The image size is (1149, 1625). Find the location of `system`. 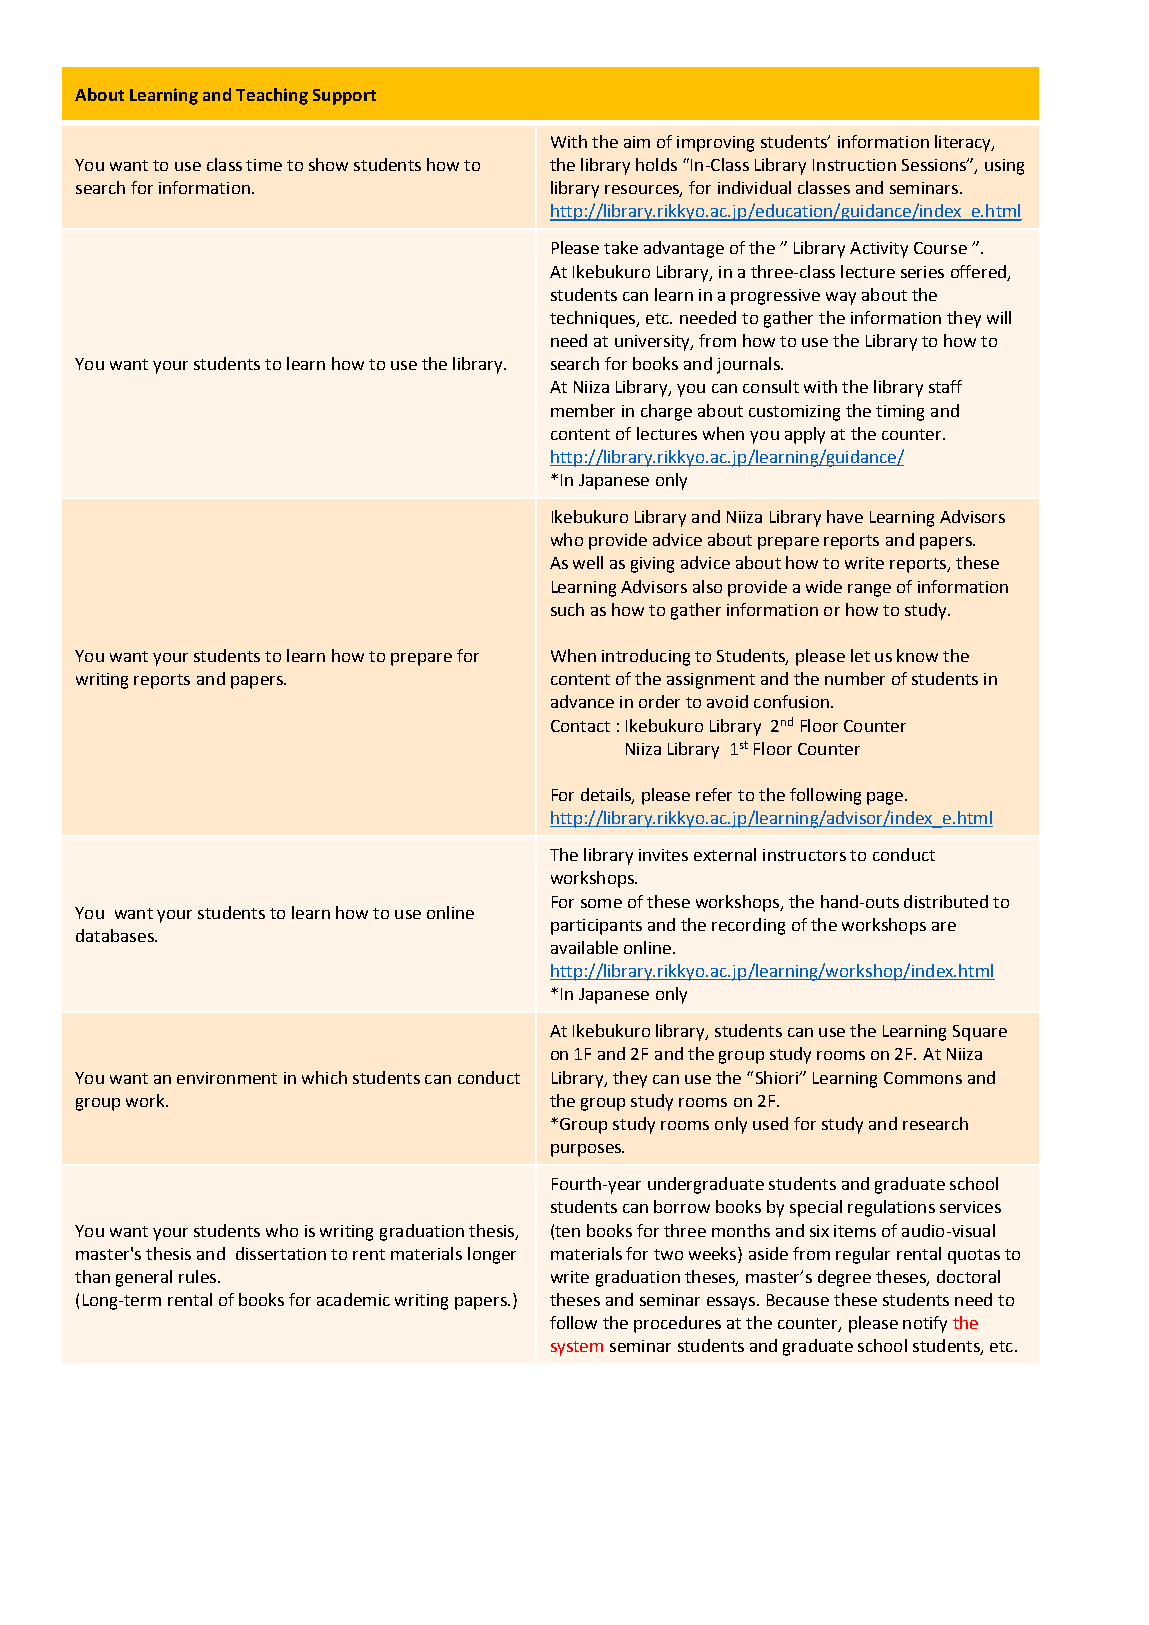

system is located at coordinates (577, 1348).
